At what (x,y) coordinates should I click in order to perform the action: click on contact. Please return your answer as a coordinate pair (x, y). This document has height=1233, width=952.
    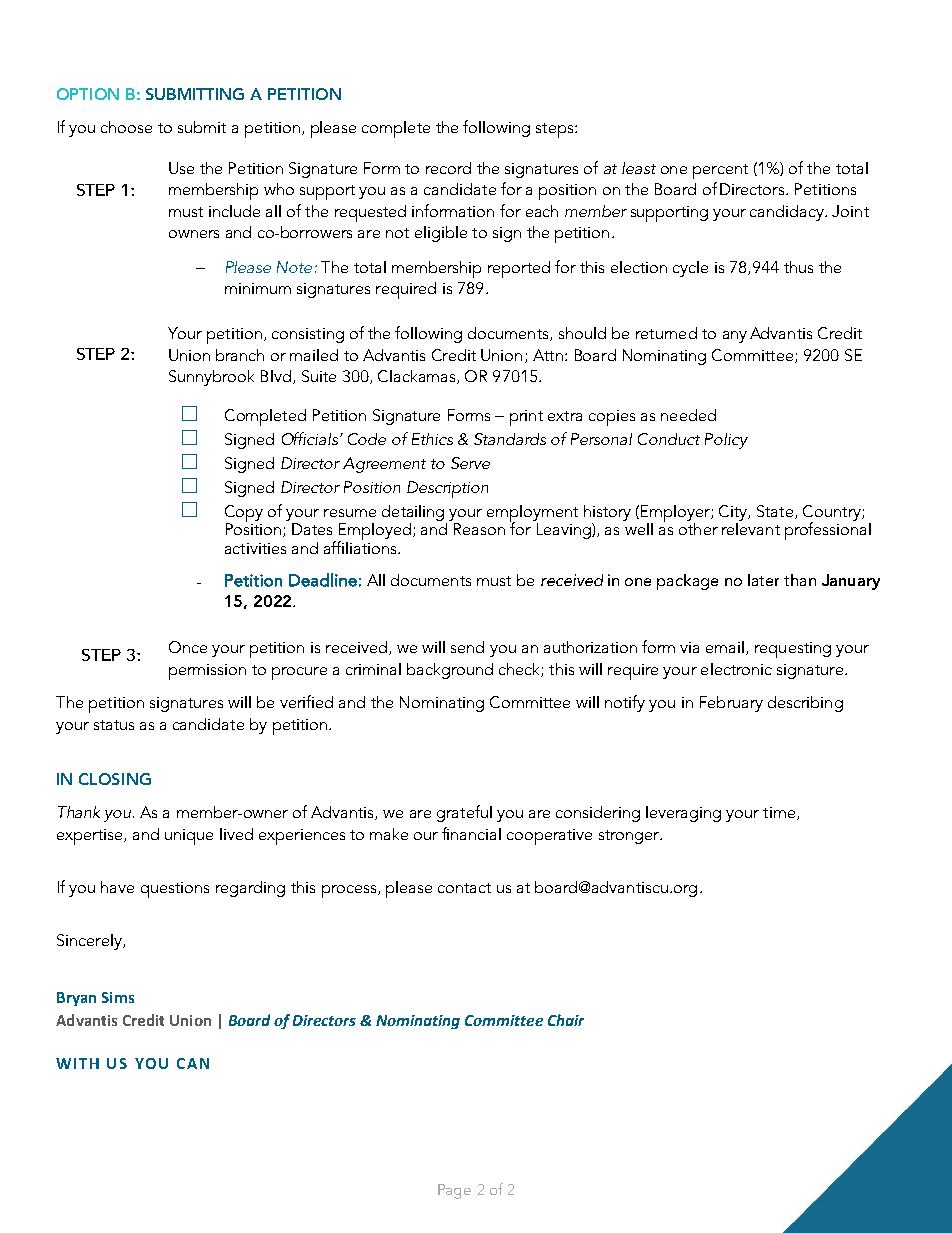
    Looking at the image, I should click on (464, 888).
